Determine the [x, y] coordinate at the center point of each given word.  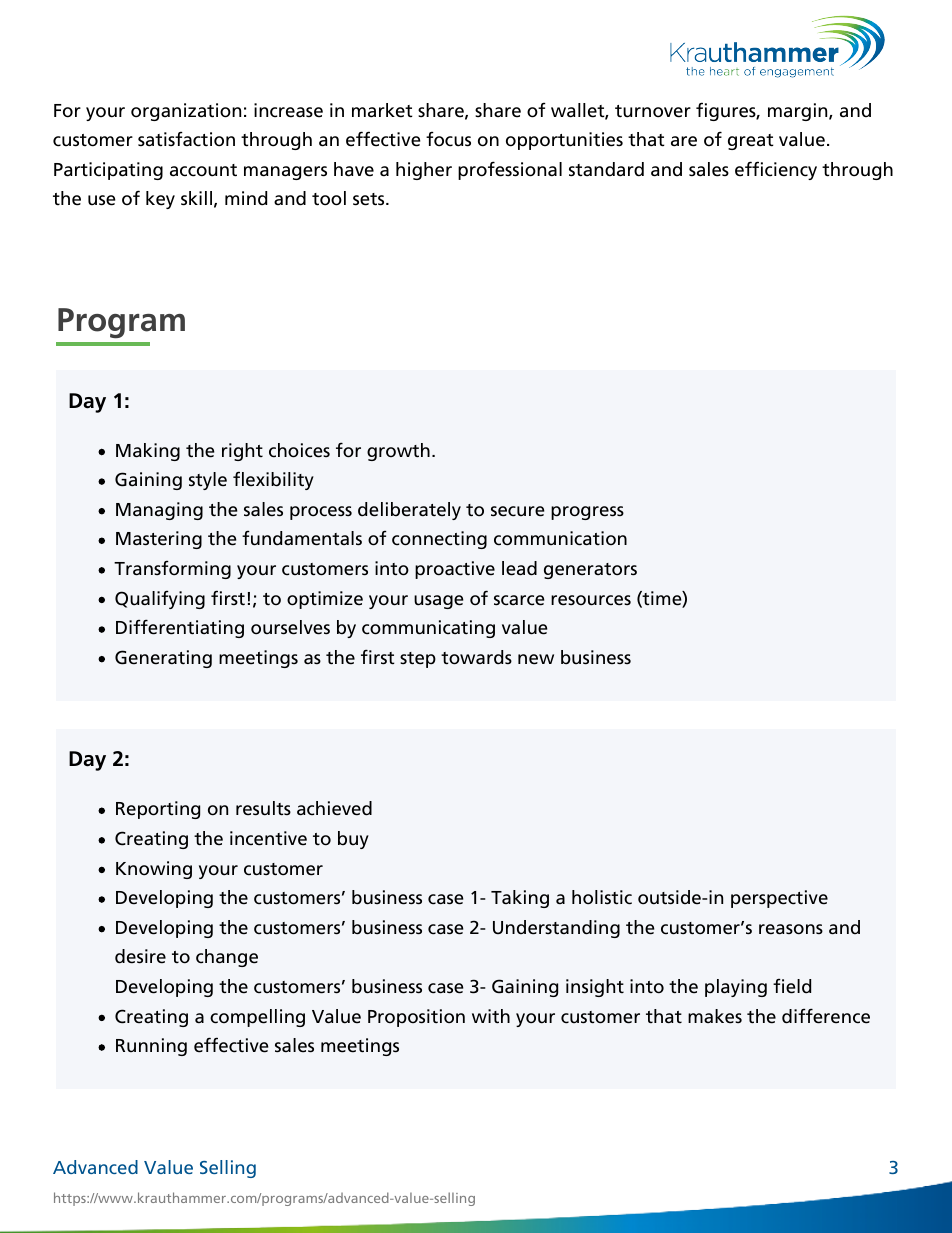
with [491, 1016]
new [536, 659]
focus [448, 139]
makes [715, 1016]
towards [476, 657]
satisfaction [186, 139]
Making [148, 452]
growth [398, 452]
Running [151, 1047]
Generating [163, 659]
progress [587, 513]
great [751, 142]
